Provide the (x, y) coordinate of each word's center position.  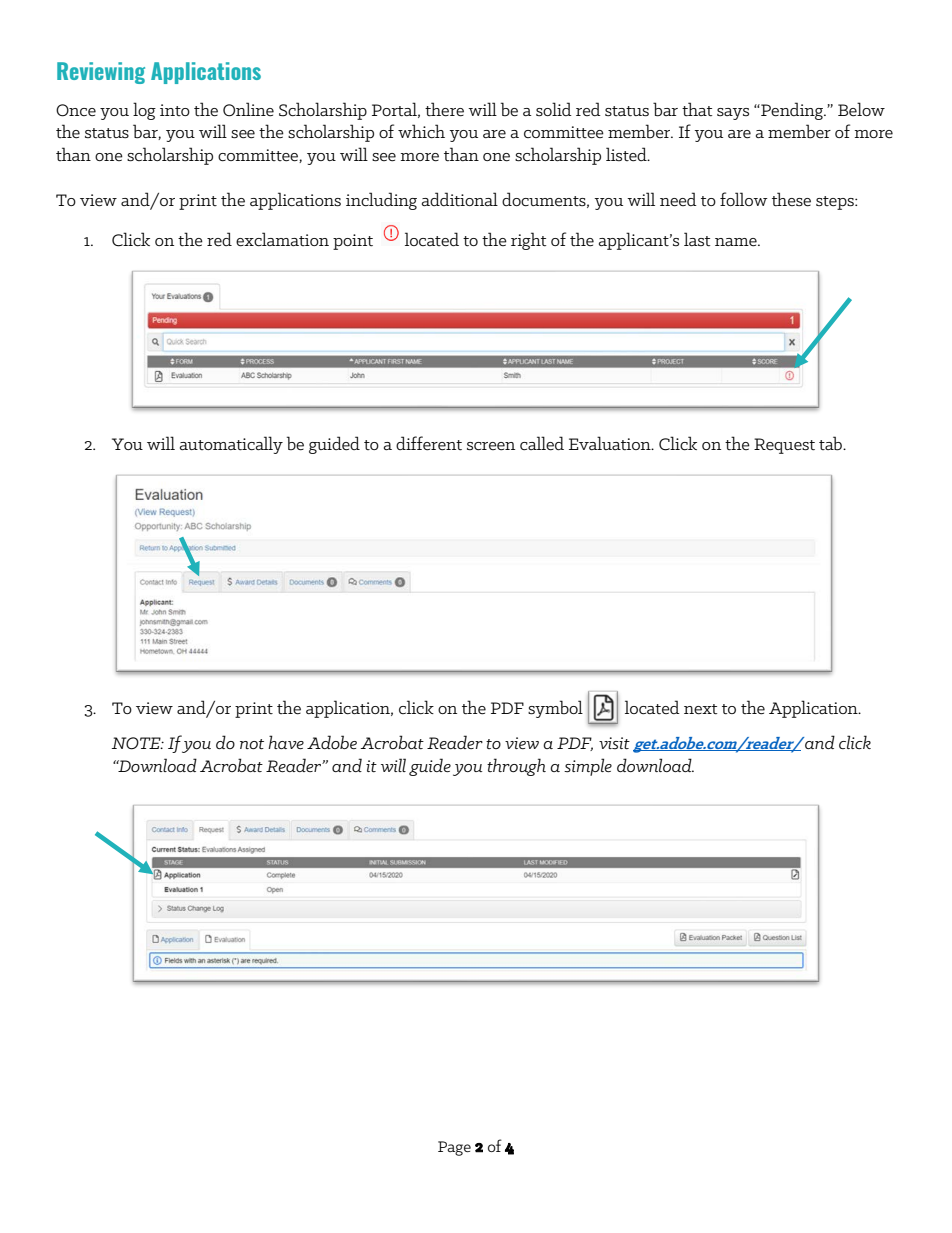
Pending (792, 111)
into (175, 110)
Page (454, 1148)
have (286, 742)
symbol (555, 709)
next (700, 709)
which (421, 131)
